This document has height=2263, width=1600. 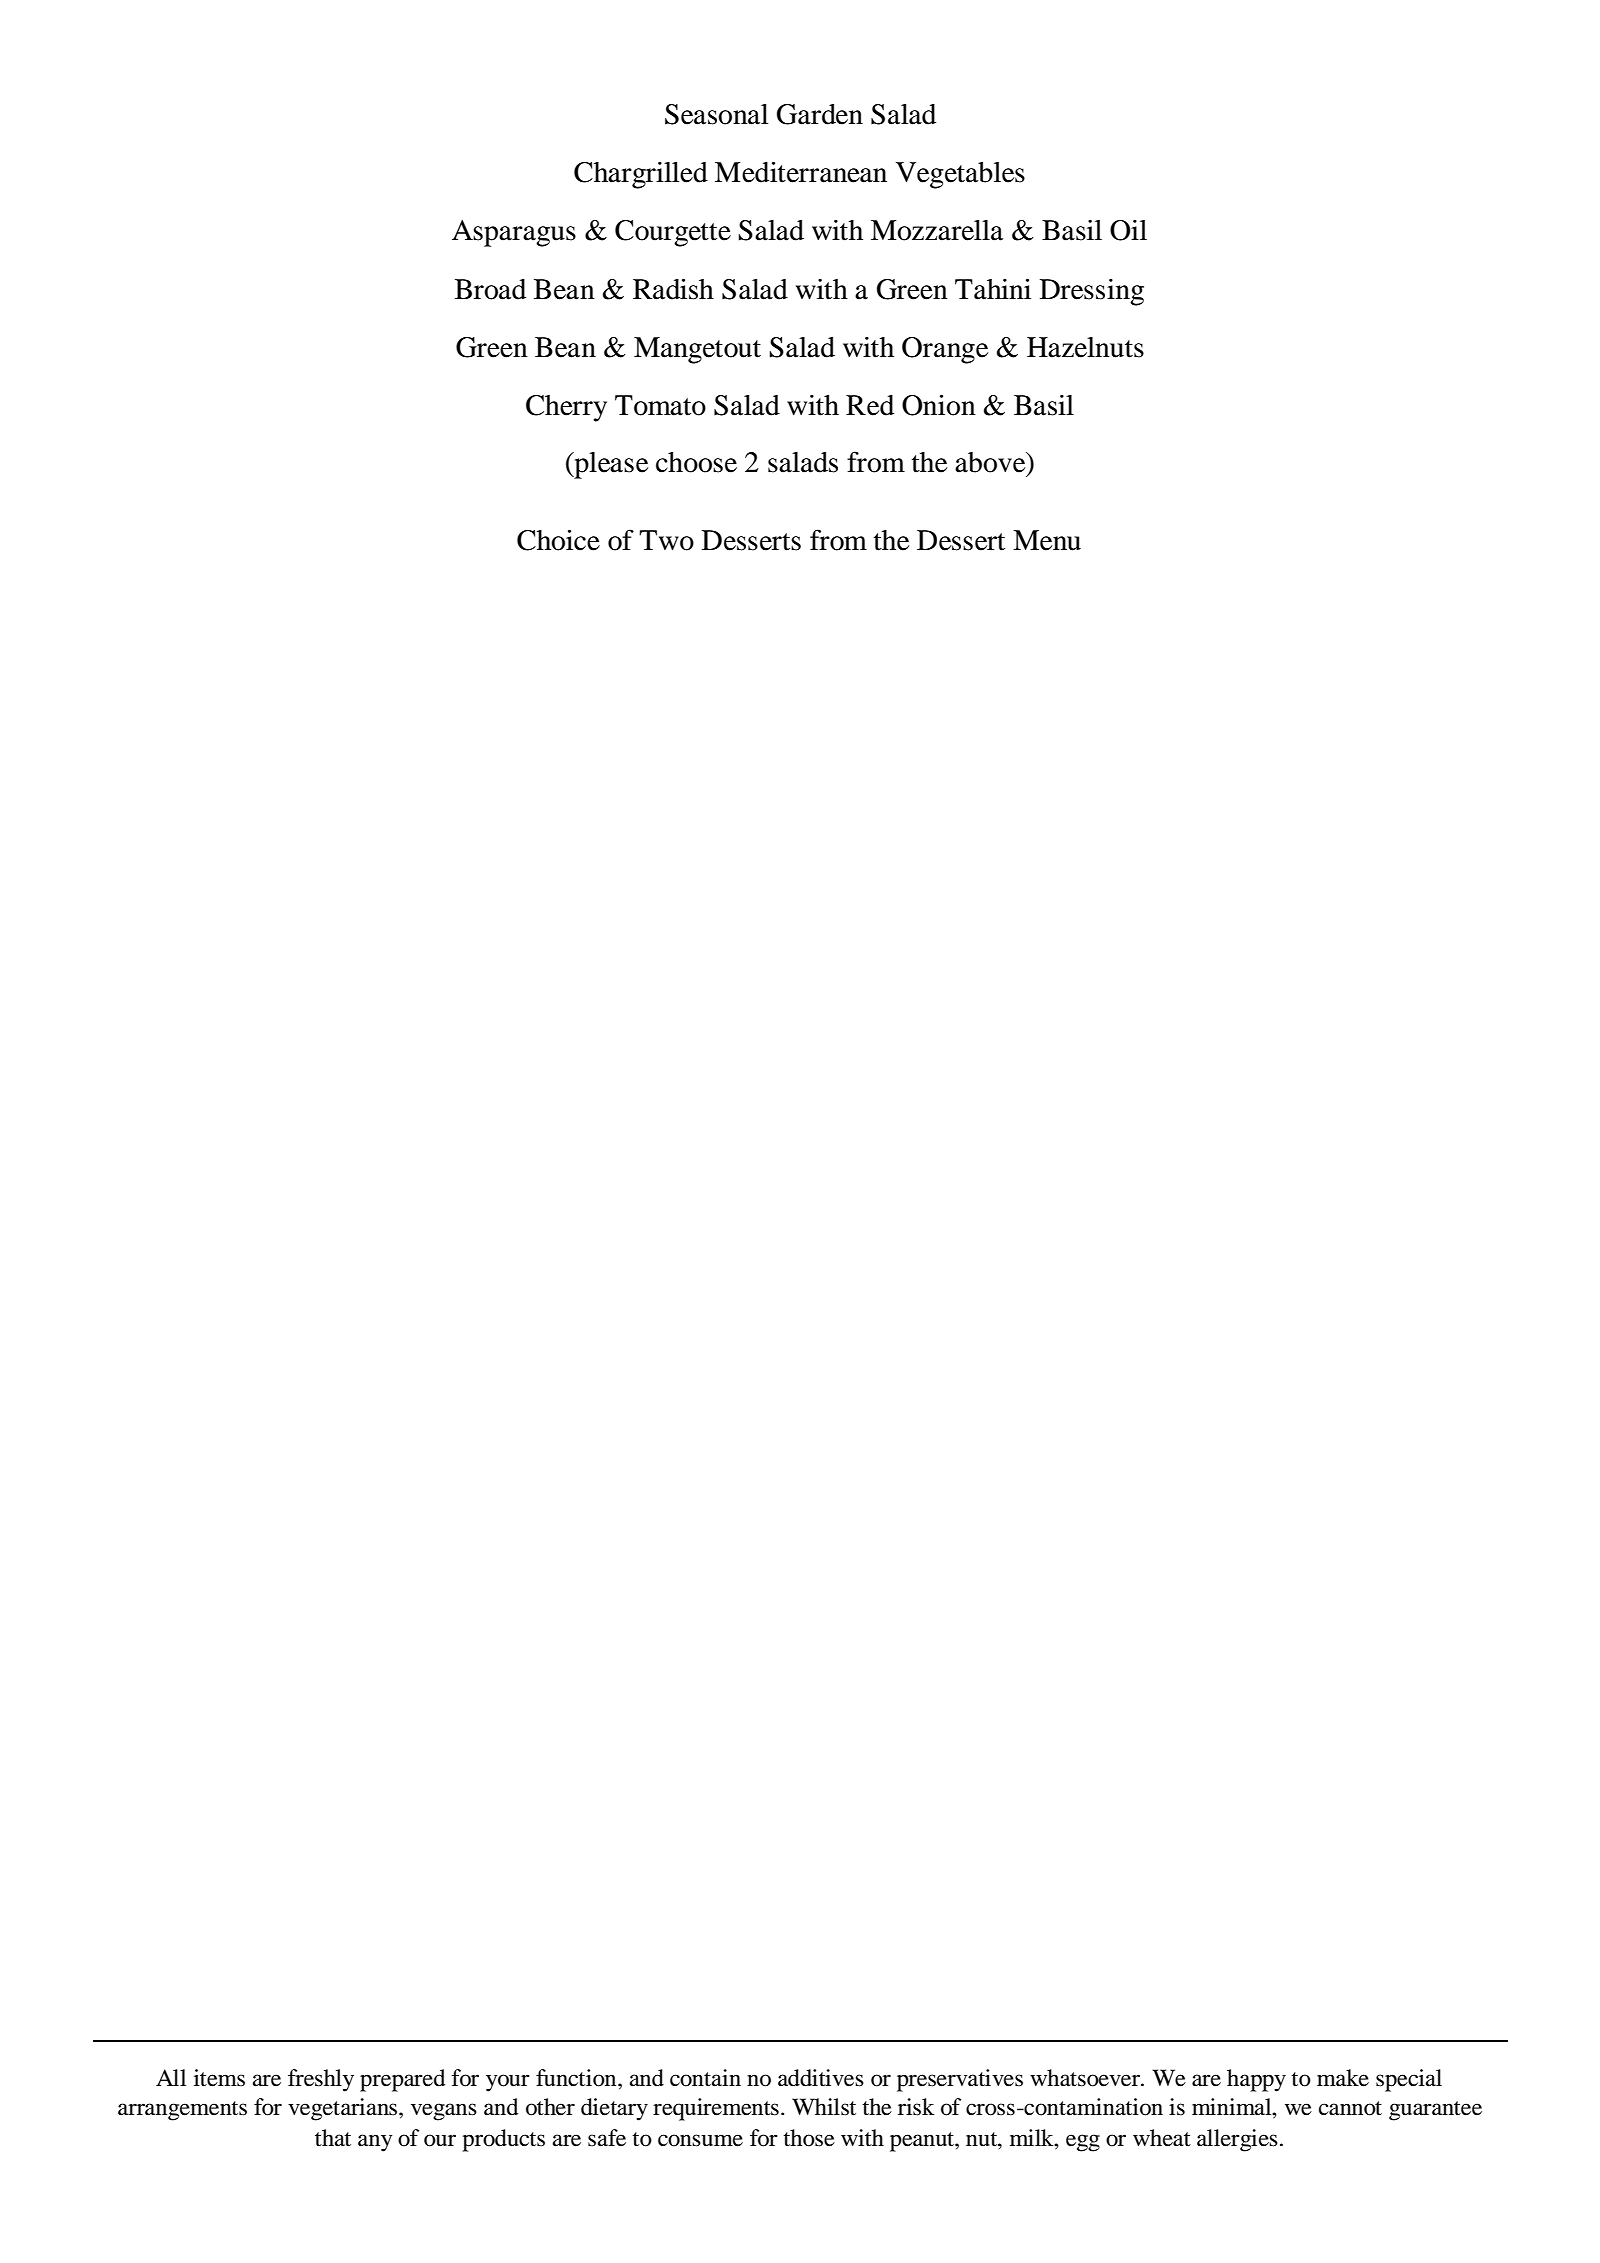 What do you see at coordinates (696, 462) in the document?
I see `choose` at bounding box center [696, 462].
